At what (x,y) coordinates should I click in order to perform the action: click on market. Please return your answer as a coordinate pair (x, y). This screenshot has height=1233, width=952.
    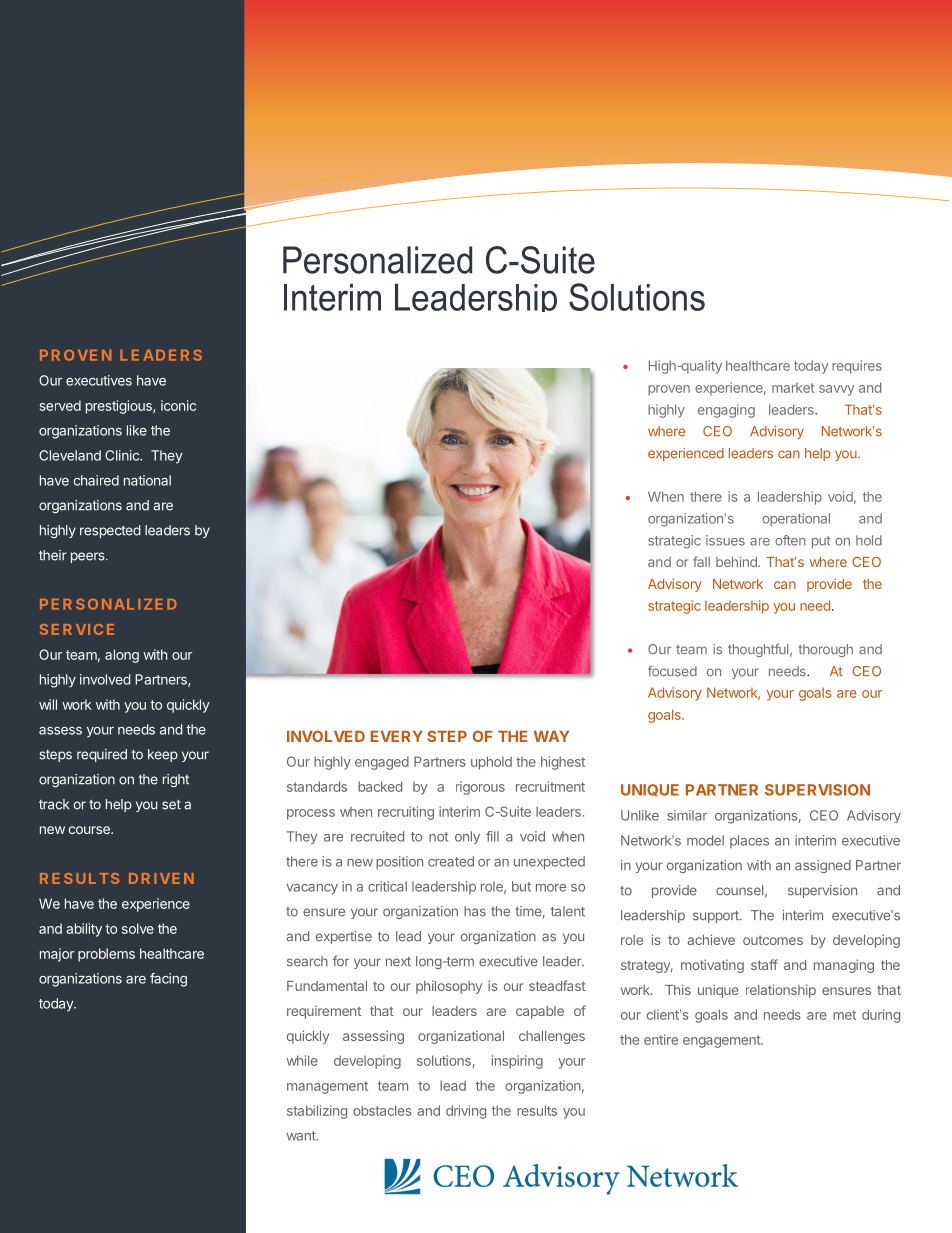
    Looking at the image, I should click on (793, 388).
